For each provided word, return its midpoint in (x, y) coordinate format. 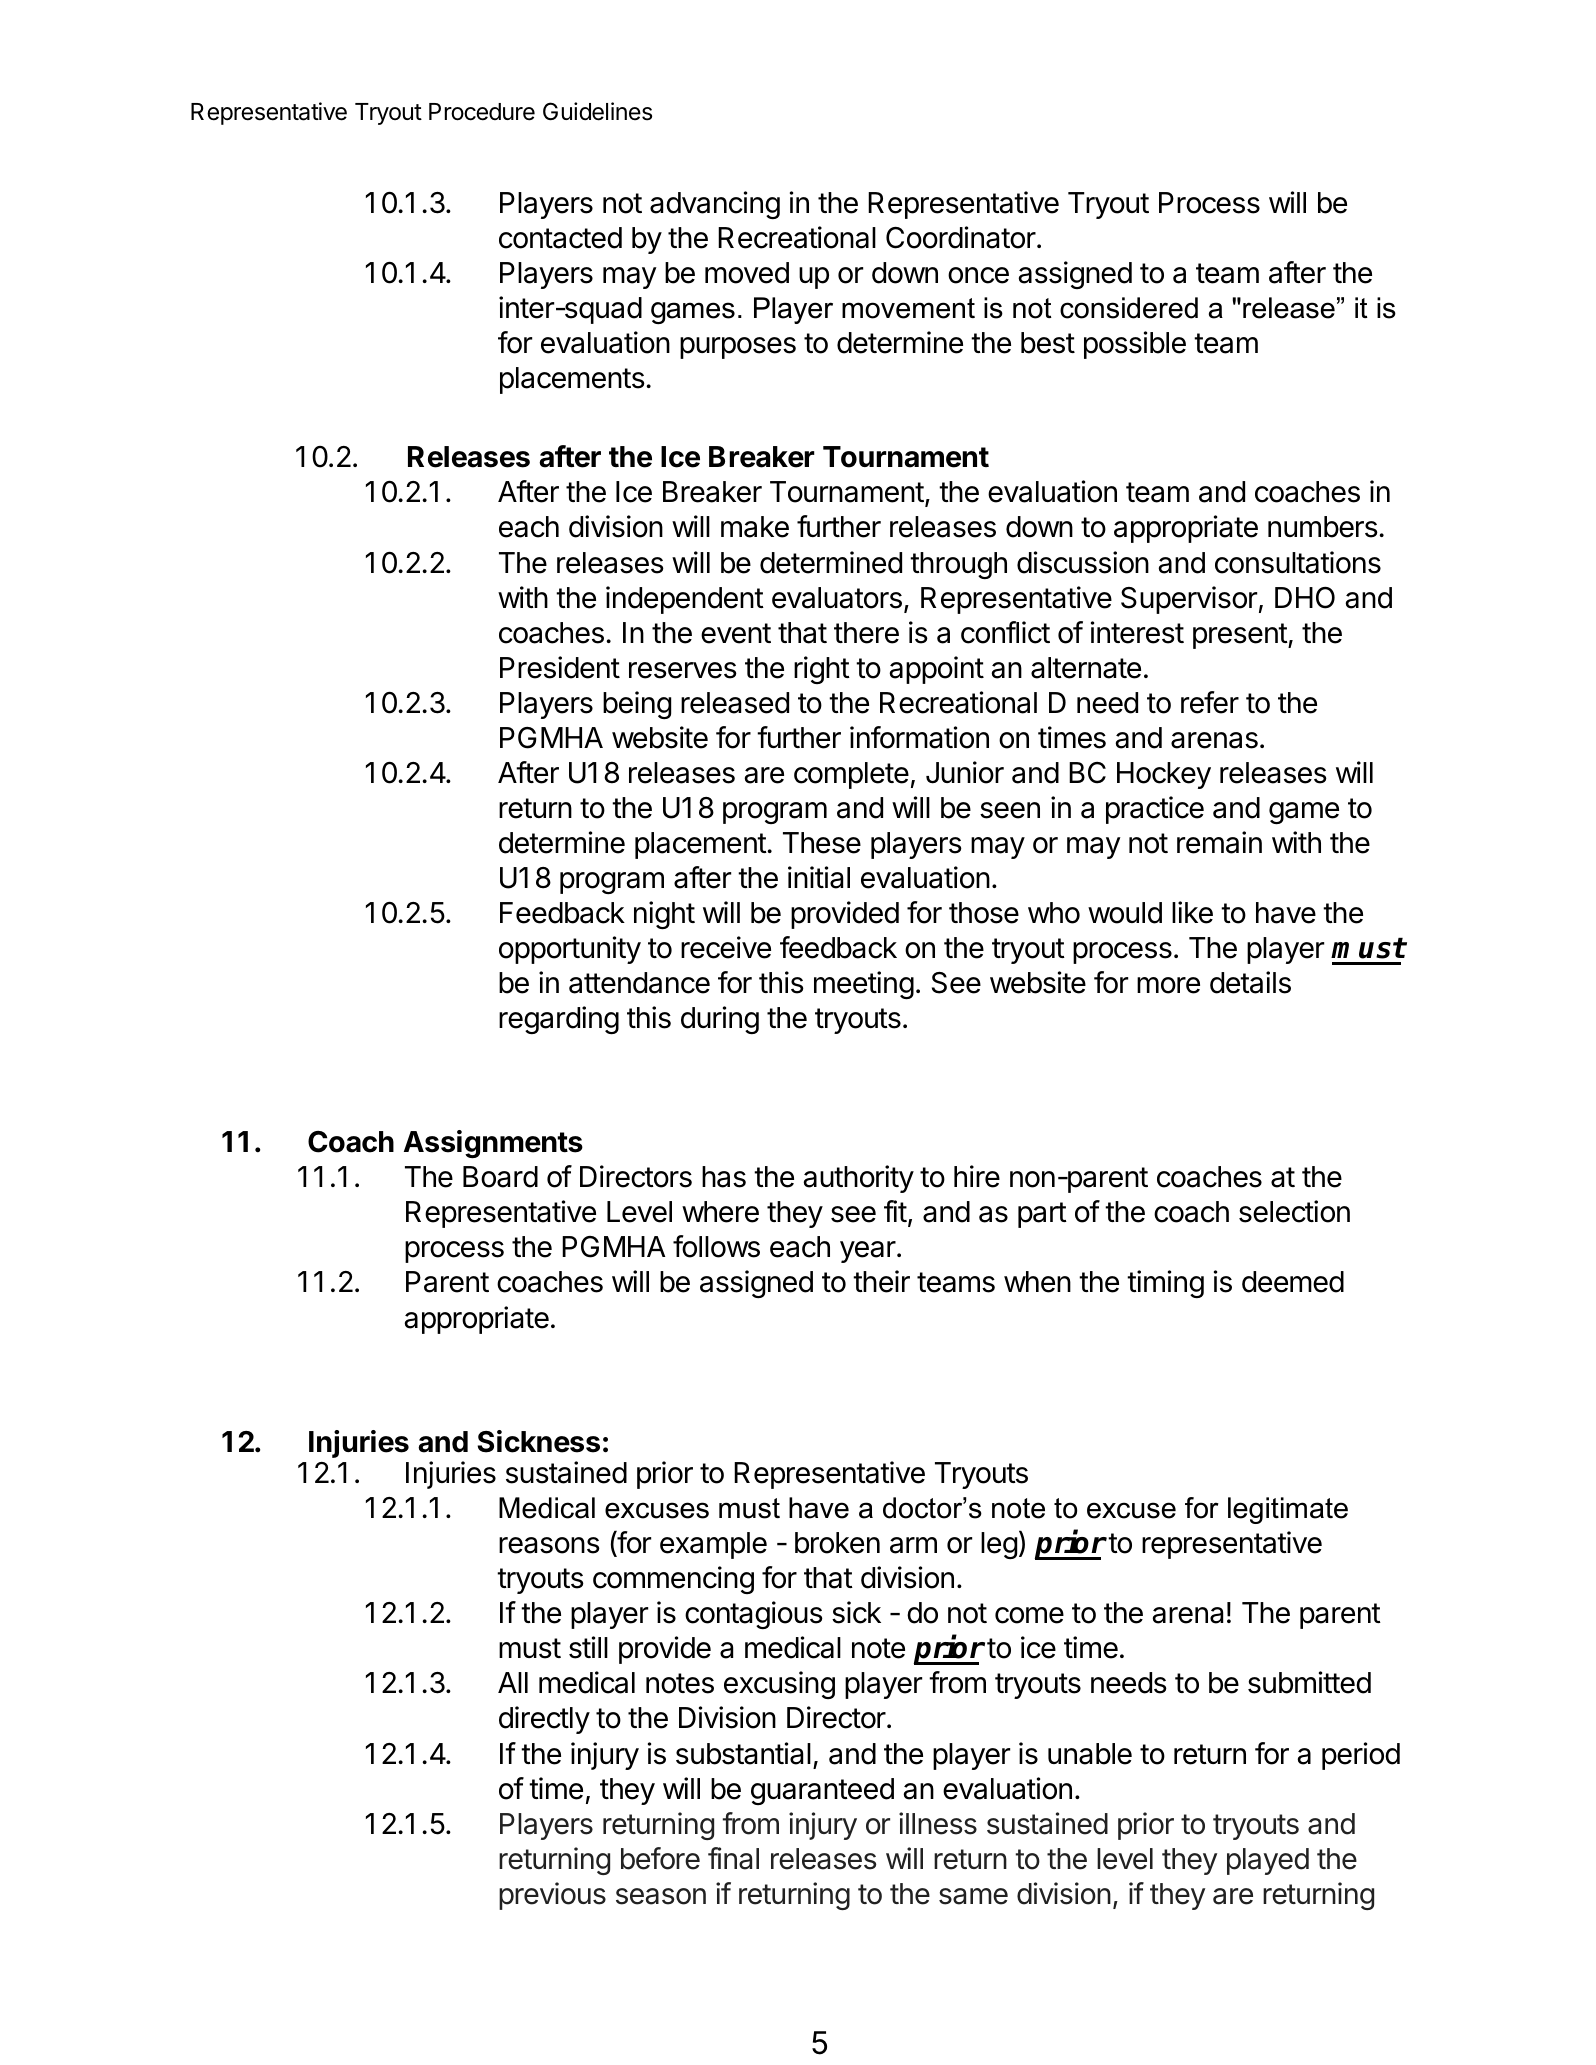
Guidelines (597, 111)
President (560, 667)
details (1250, 982)
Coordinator (962, 237)
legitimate (1288, 1510)
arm (913, 1545)
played (1268, 1861)
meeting (864, 985)
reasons (549, 1545)
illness (938, 1823)
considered (1129, 308)
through (958, 565)
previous (552, 1896)
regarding (559, 1020)
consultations (1298, 562)
